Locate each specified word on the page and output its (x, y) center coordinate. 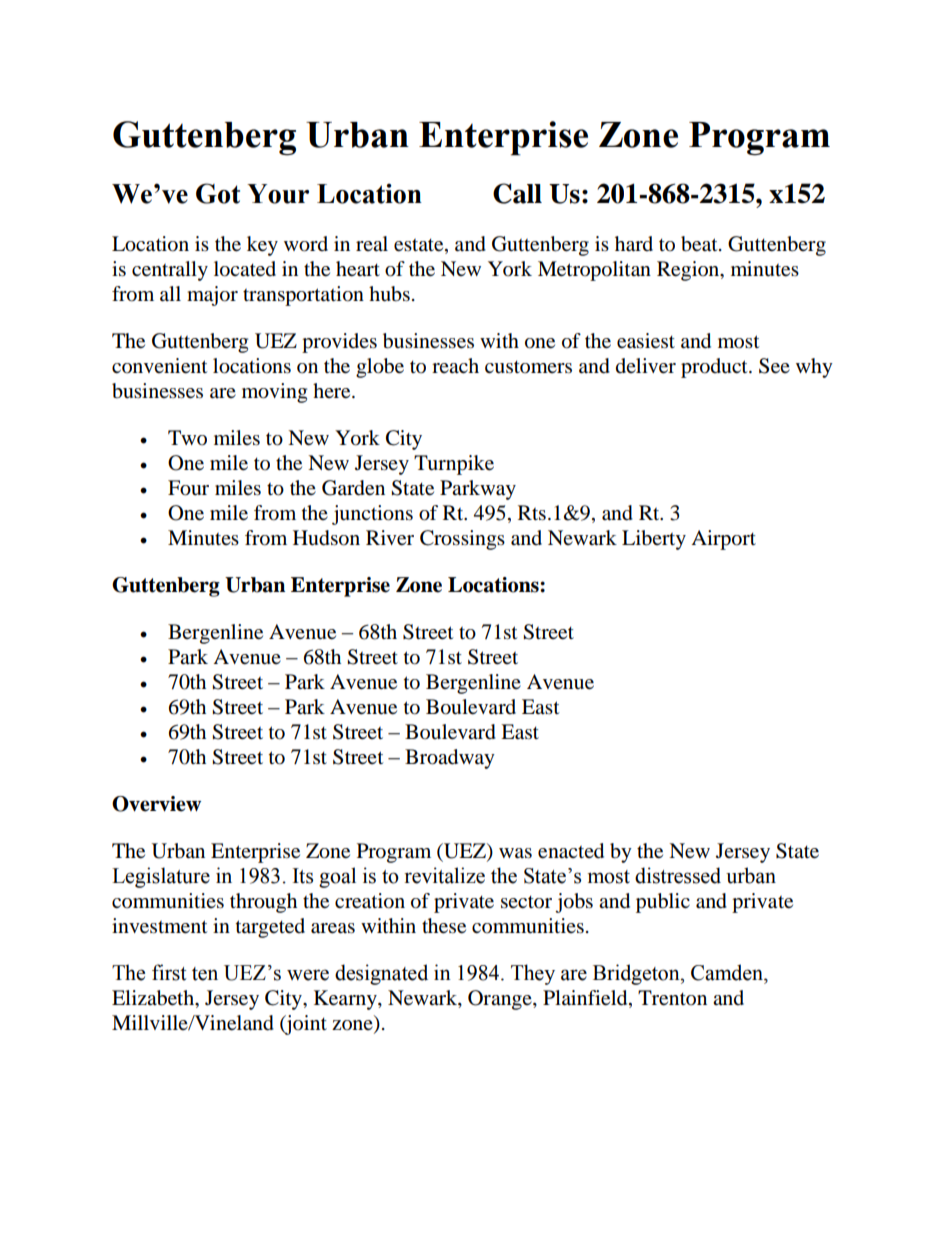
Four (188, 488)
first (169, 972)
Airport (723, 540)
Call (517, 193)
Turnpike (454, 465)
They (533, 974)
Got (218, 193)
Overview (156, 804)
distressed (678, 875)
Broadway (450, 759)
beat (700, 244)
